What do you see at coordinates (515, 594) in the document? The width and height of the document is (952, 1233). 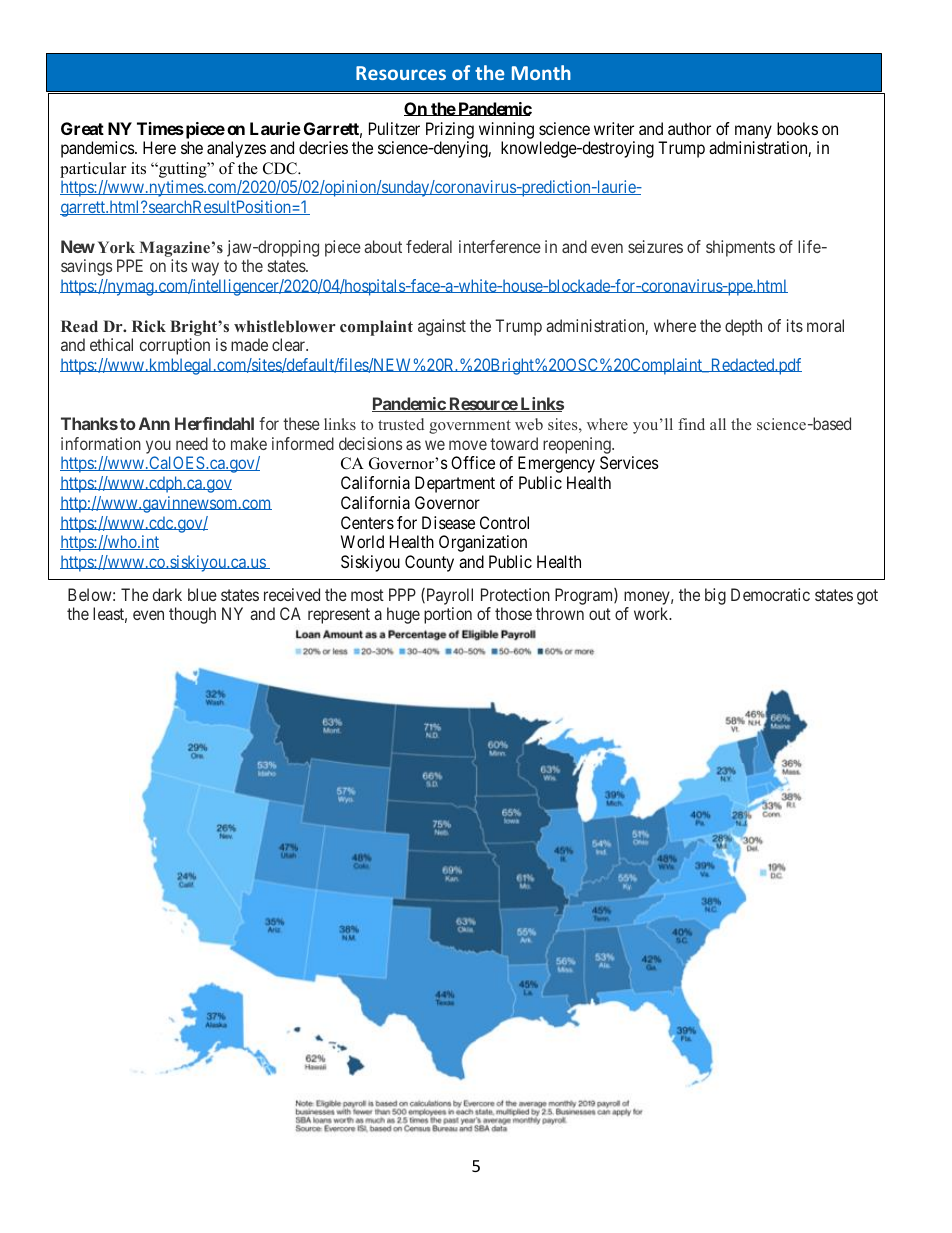 I see `Protection` at bounding box center [515, 594].
